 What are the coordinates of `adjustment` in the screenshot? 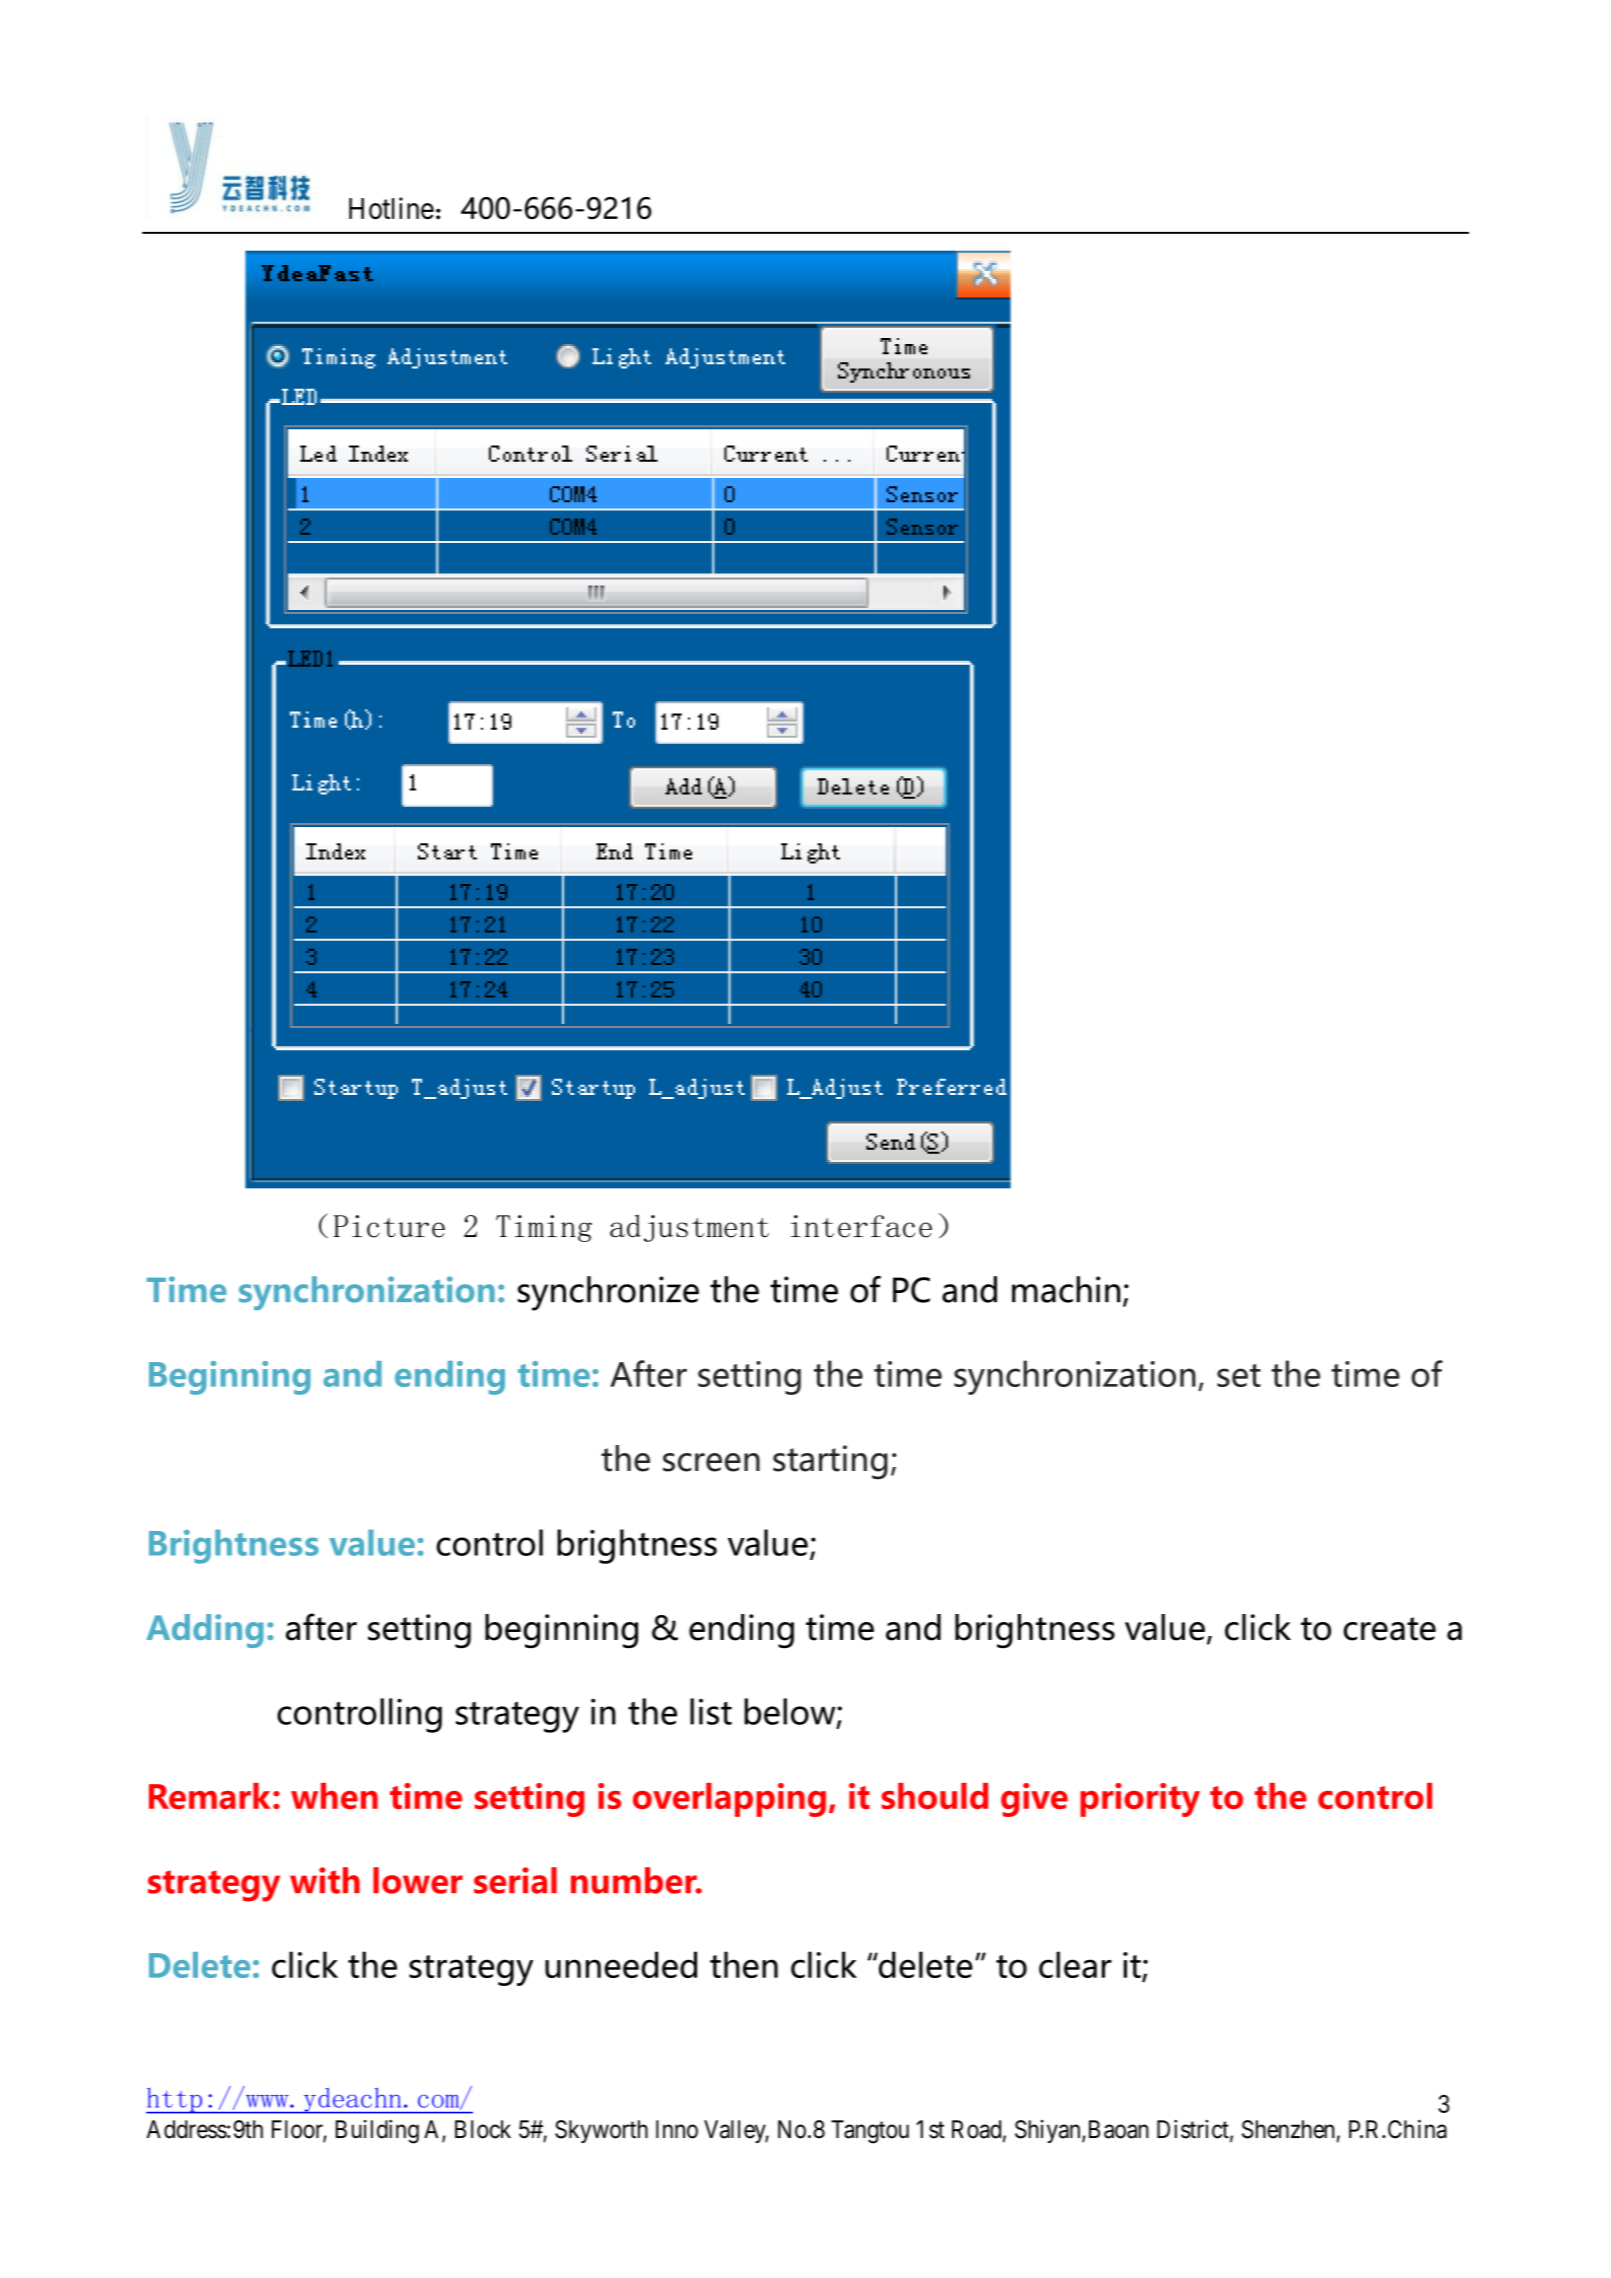 It's located at (689, 1228).
